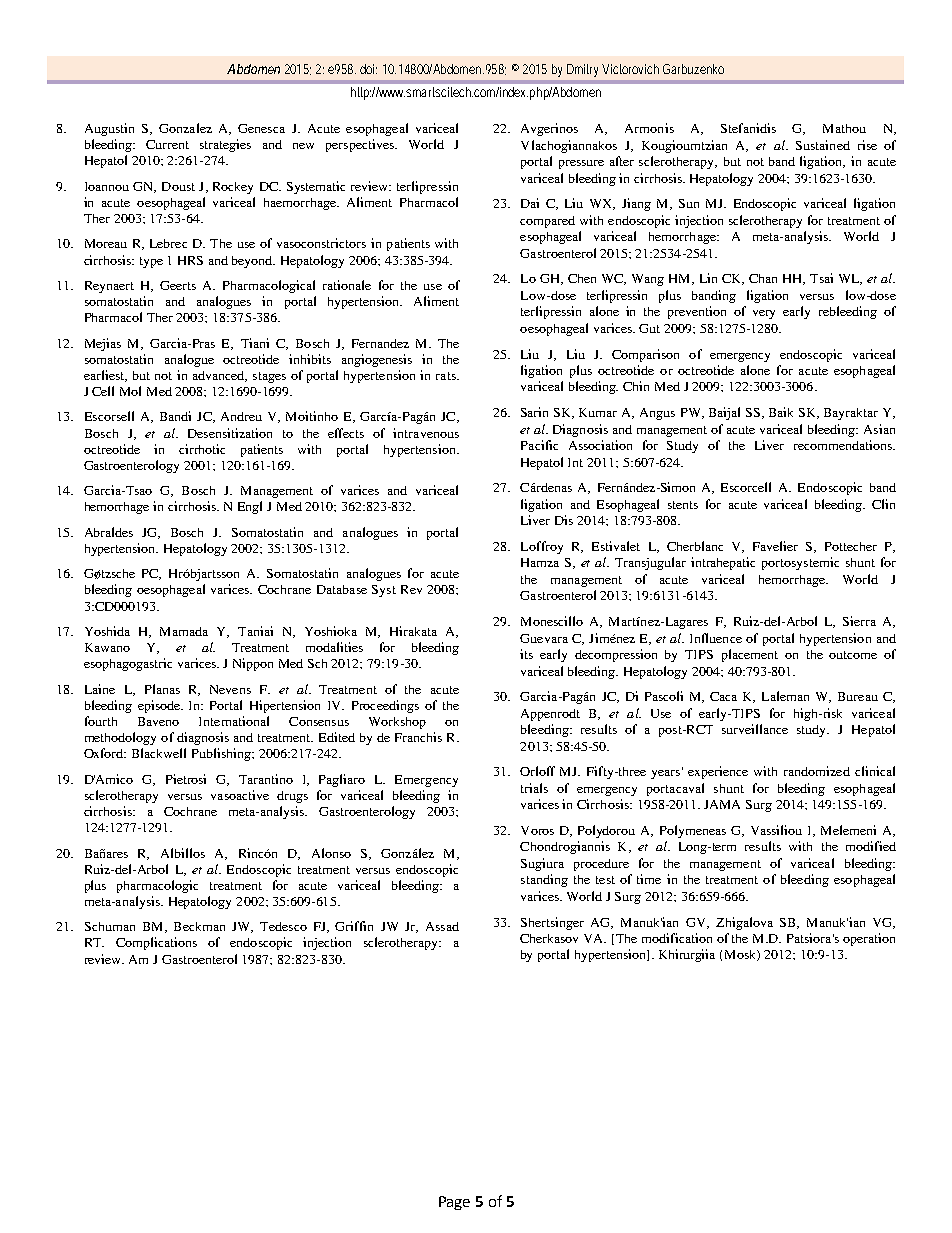  Describe the element at coordinates (582, 70) in the document. I see `Dmitry` at that location.
